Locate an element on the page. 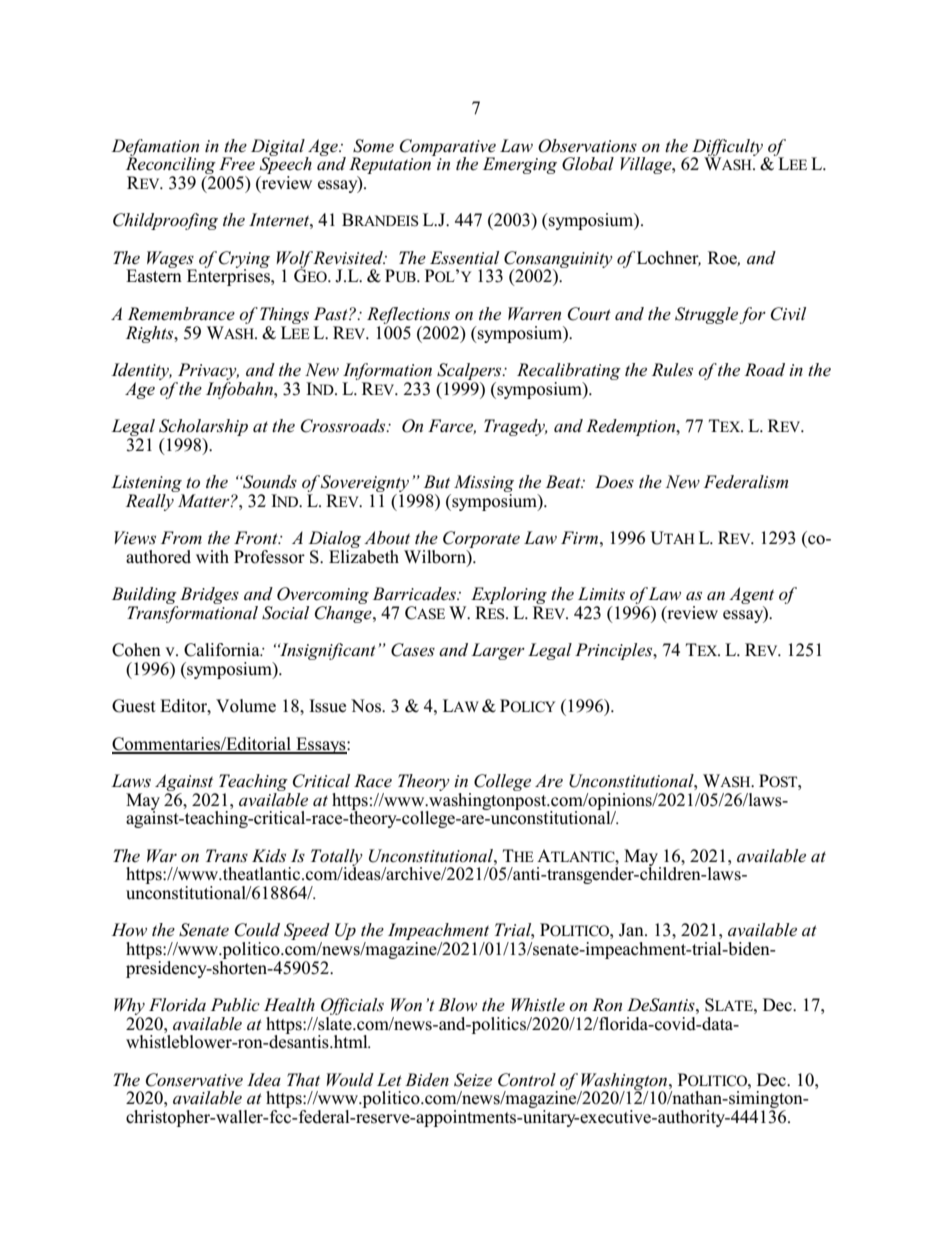  Larger is located at coordinates (498, 651).
